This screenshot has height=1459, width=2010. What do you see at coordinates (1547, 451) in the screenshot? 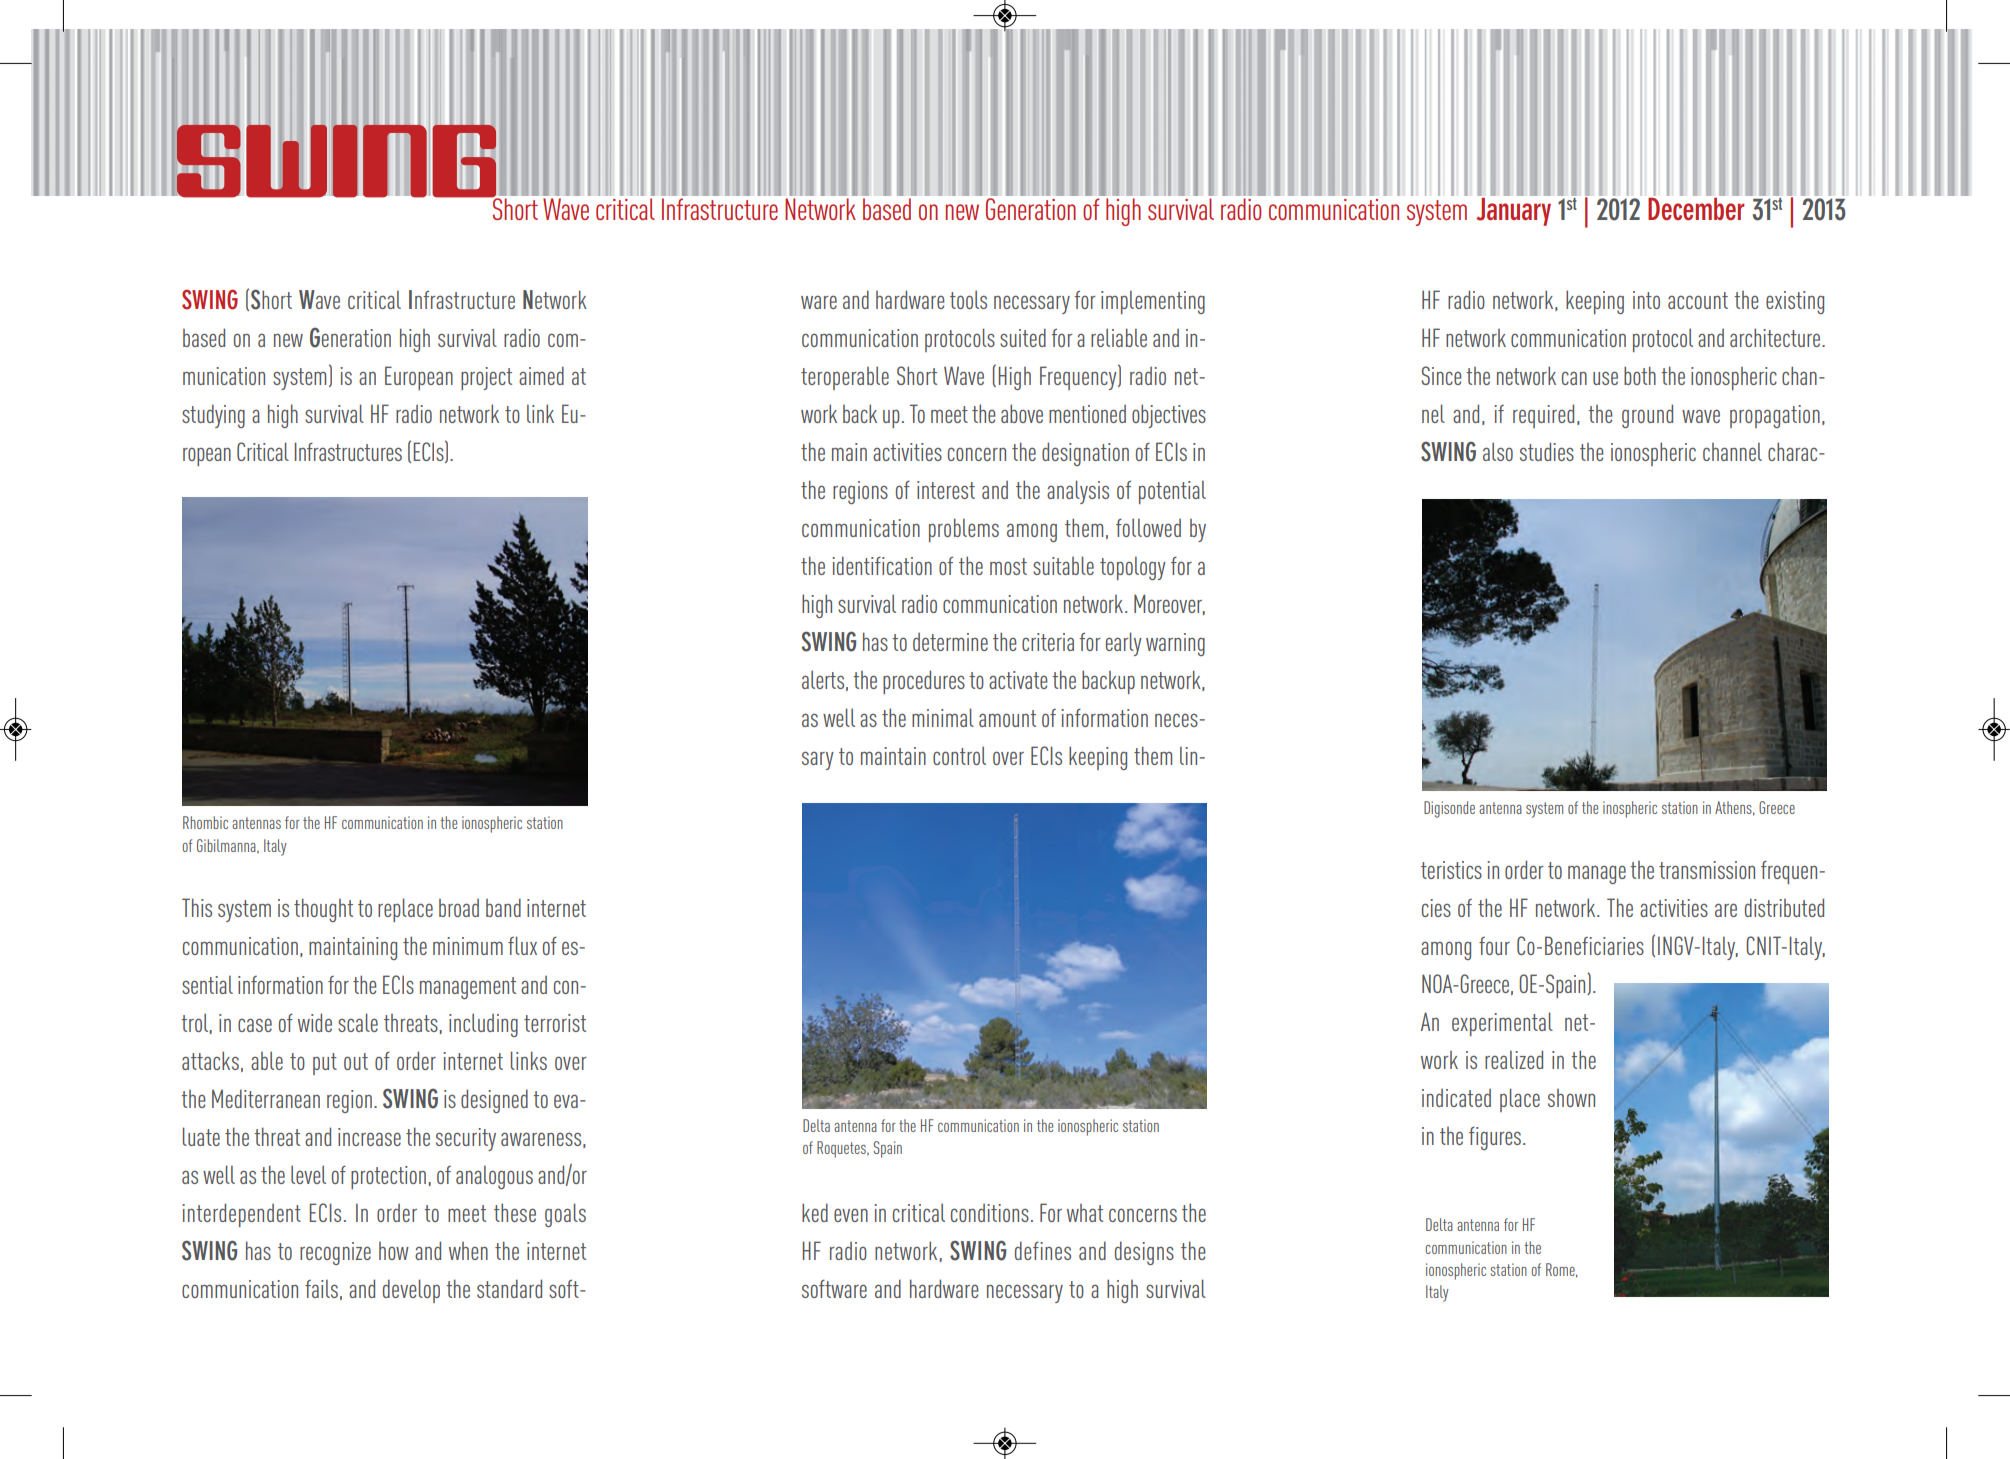
I see `studies` at bounding box center [1547, 451].
